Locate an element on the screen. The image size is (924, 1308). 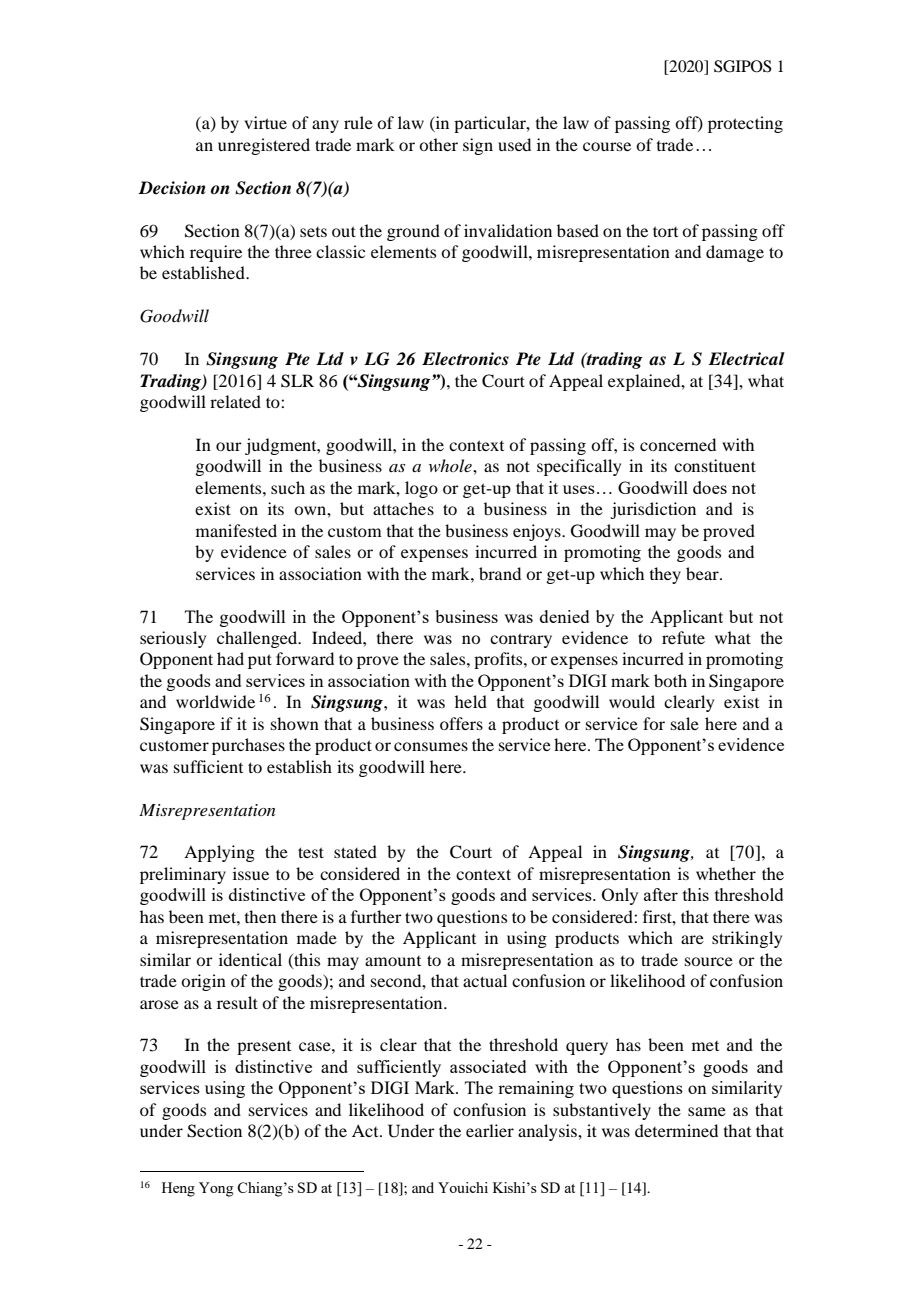
concerned is located at coordinates (678, 444).
